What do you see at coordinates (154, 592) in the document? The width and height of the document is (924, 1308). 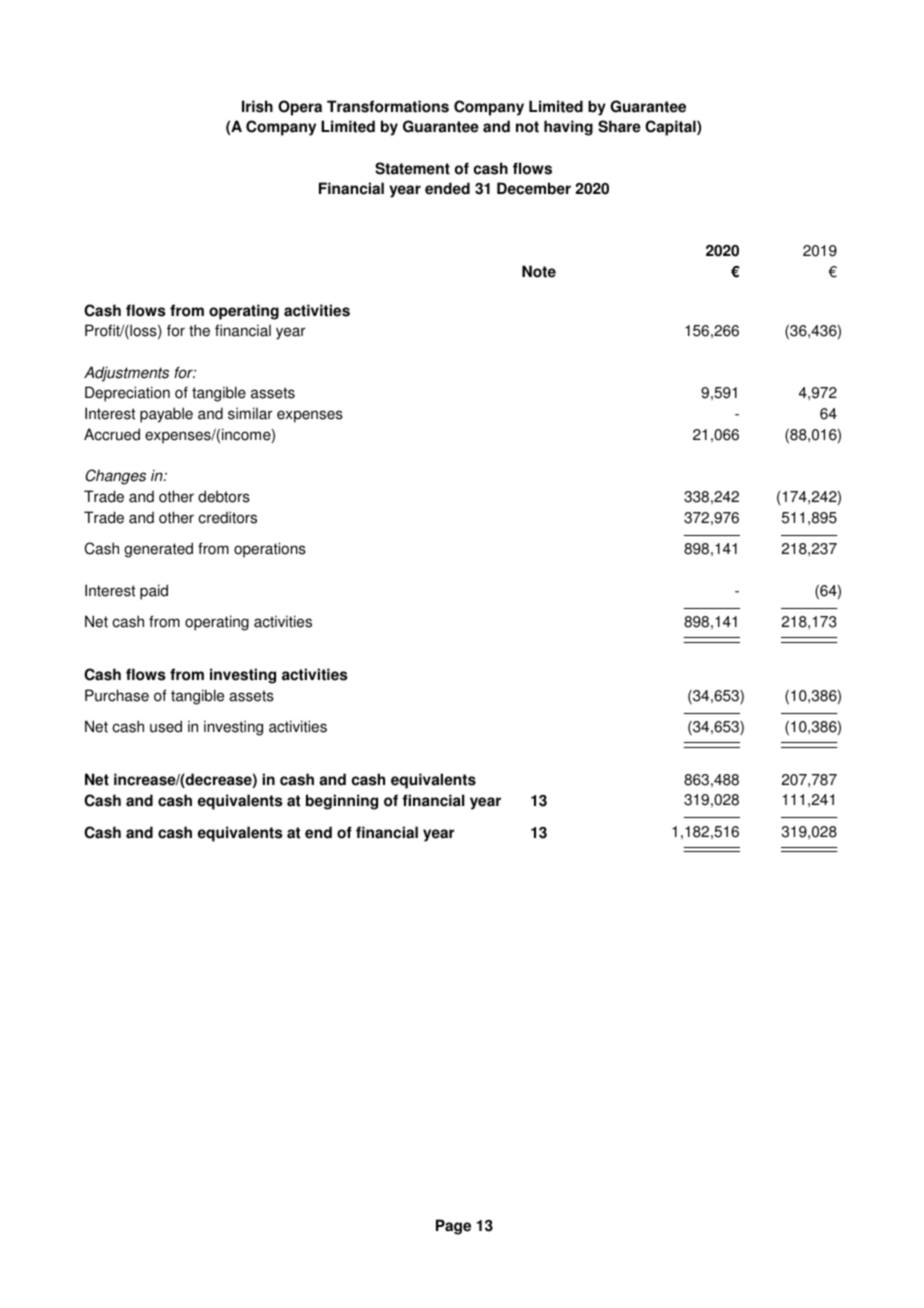 I see `paid` at bounding box center [154, 592].
